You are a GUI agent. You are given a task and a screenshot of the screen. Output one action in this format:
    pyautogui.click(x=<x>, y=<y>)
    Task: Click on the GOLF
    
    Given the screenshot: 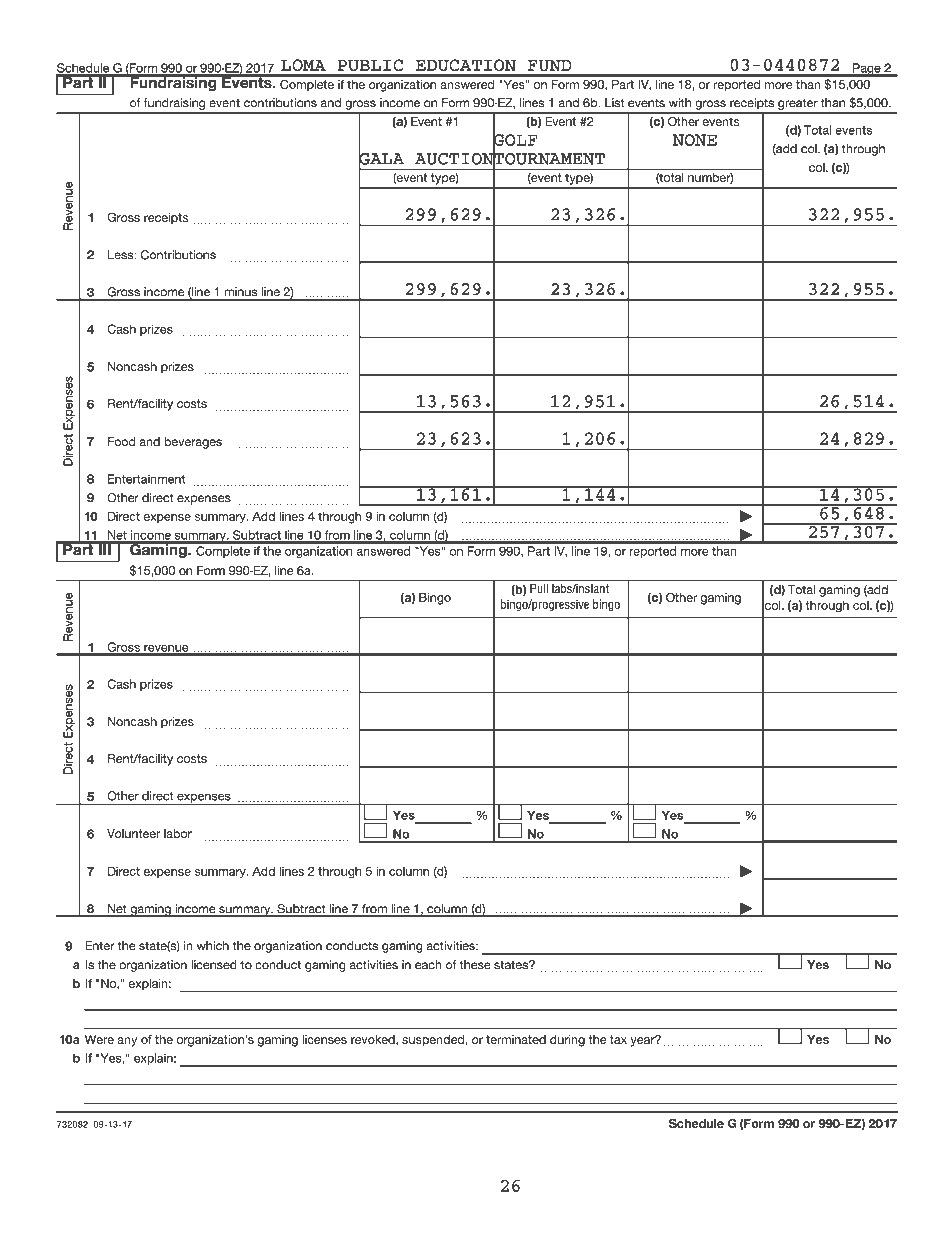 What is the action you would take?
    pyautogui.click(x=515, y=140)
